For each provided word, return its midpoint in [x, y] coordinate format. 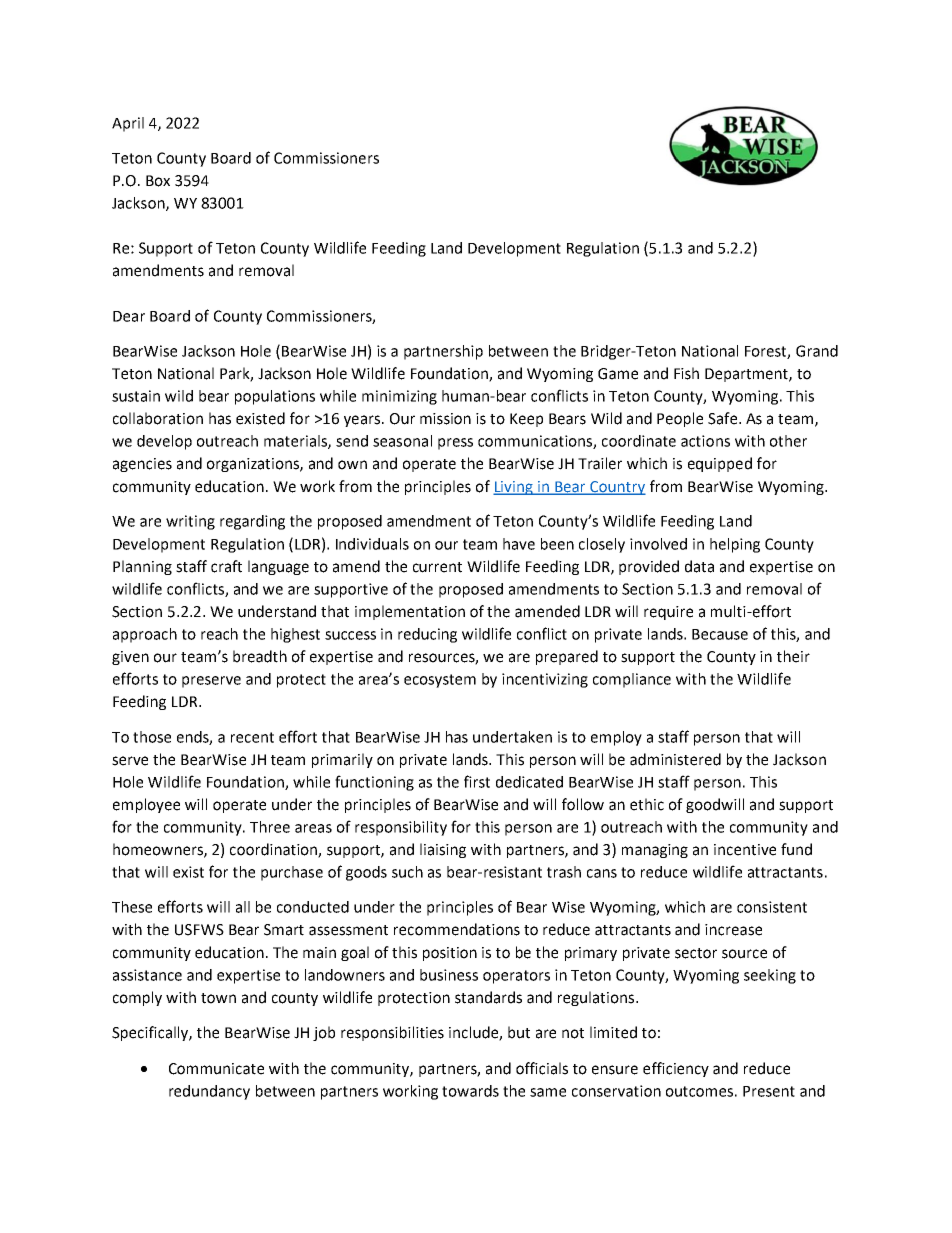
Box [158, 181]
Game [618, 374]
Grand [817, 351]
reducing [427, 635]
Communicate [216, 1069]
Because [720, 634]
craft [226, 566]
